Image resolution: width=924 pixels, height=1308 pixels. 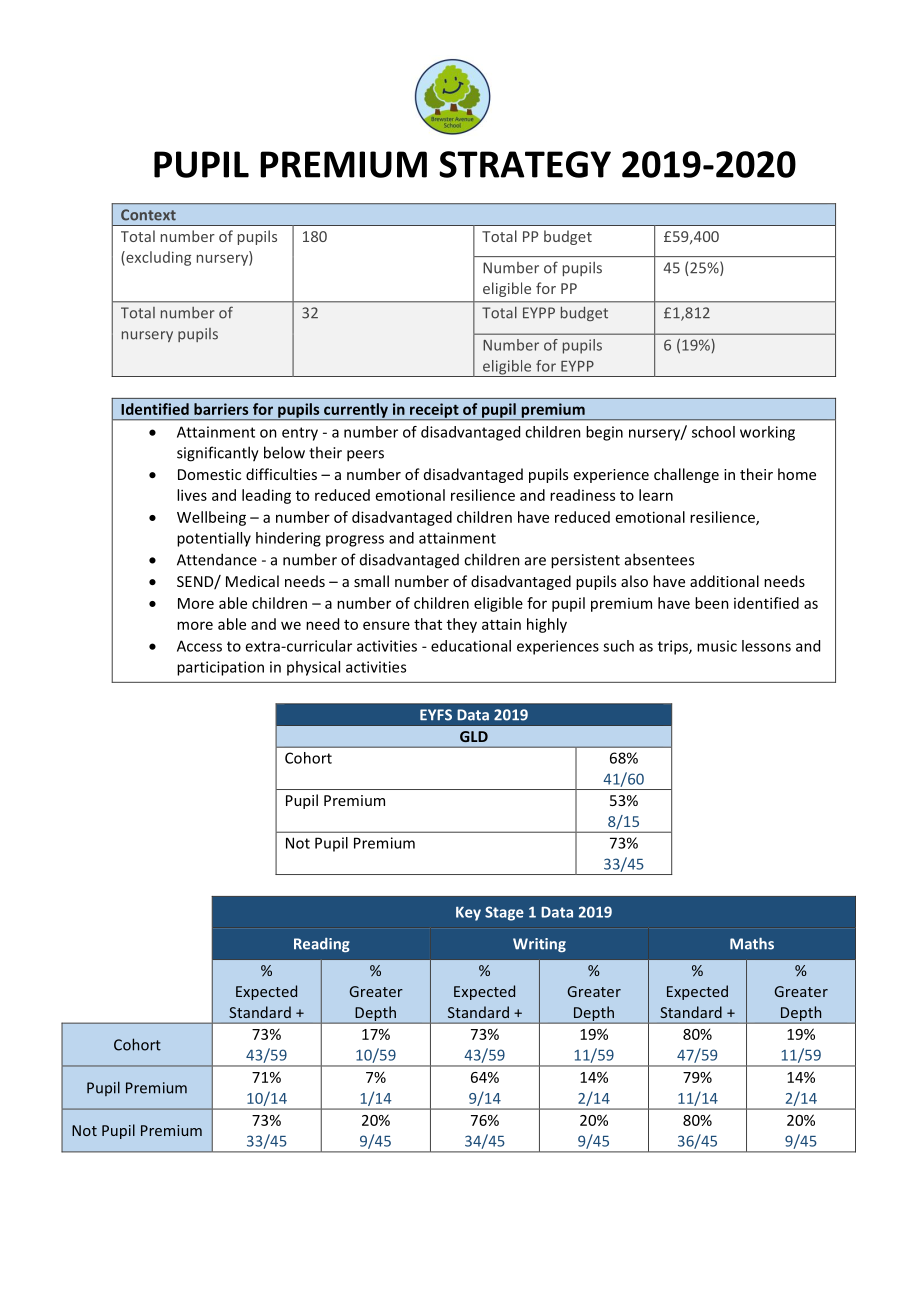 I want to click on educational, so click(x=471, y=646).
